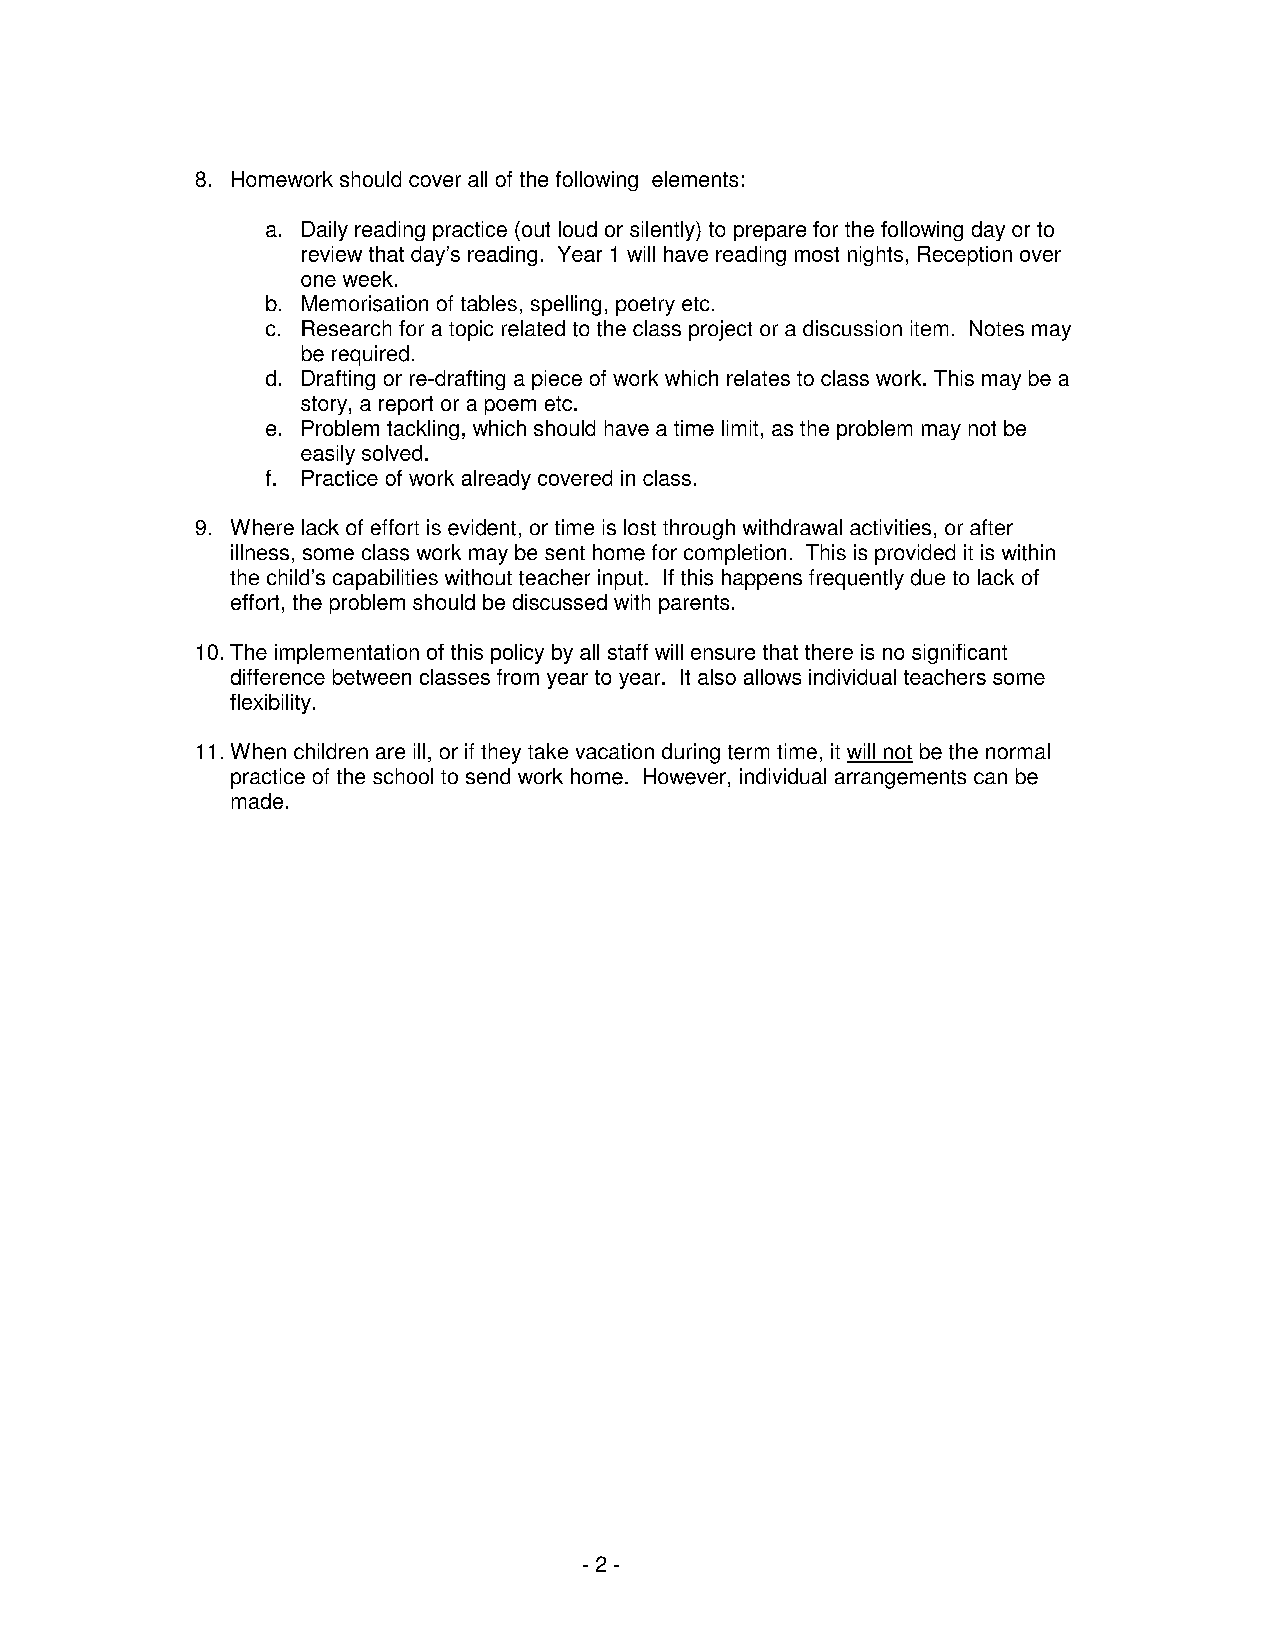  I want to click on easily, so click(328, 455).
